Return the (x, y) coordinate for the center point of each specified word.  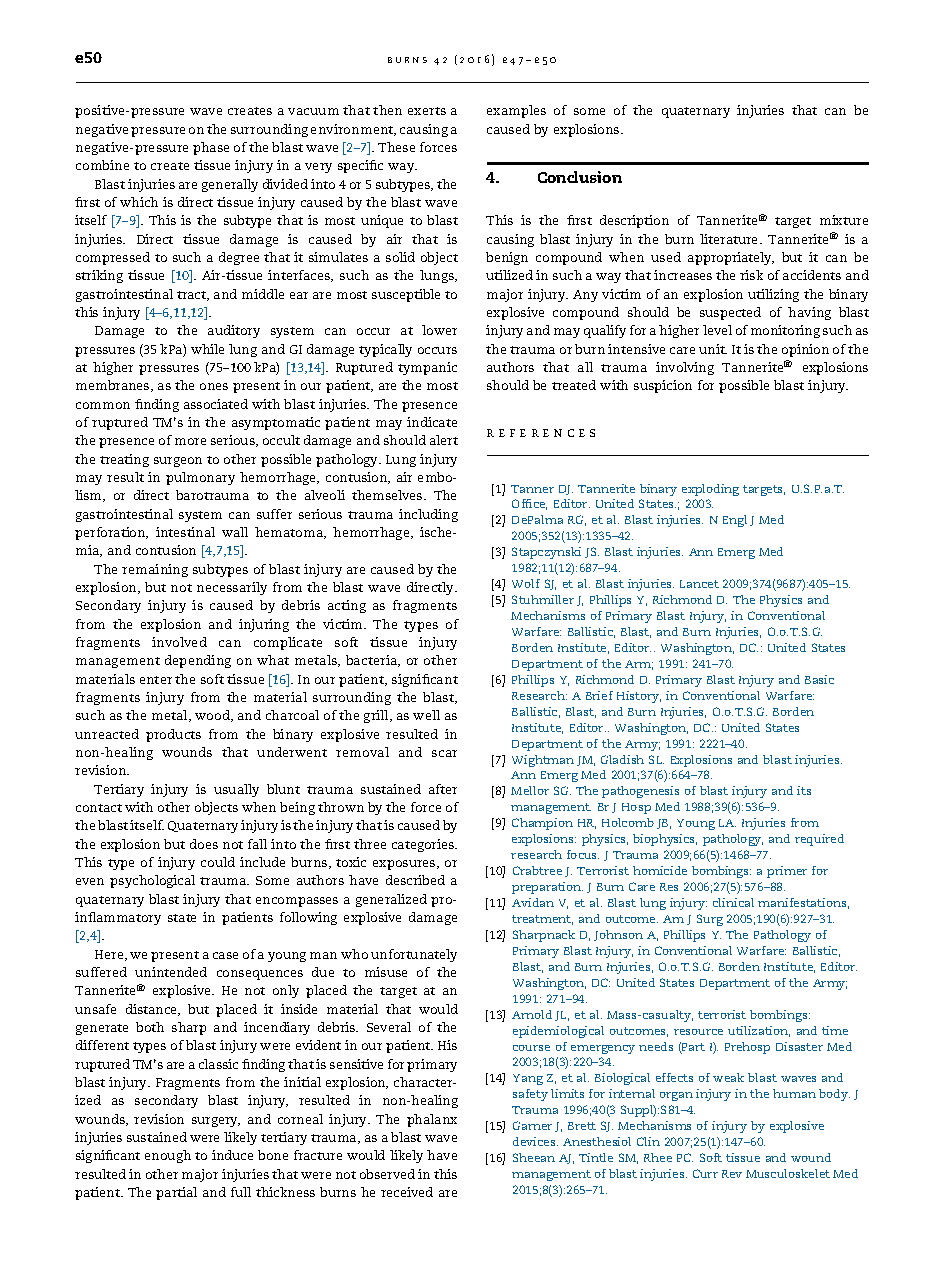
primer (787, 872)
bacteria (372, 661)
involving (685, 368)
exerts (427, 111)
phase (211, 148)
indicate (432, 422)
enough (168, 1156)
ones (214, 386)
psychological (152, 881)
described (415, 880)
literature (730, 239)
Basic (819, 679)
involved (179, 642)
